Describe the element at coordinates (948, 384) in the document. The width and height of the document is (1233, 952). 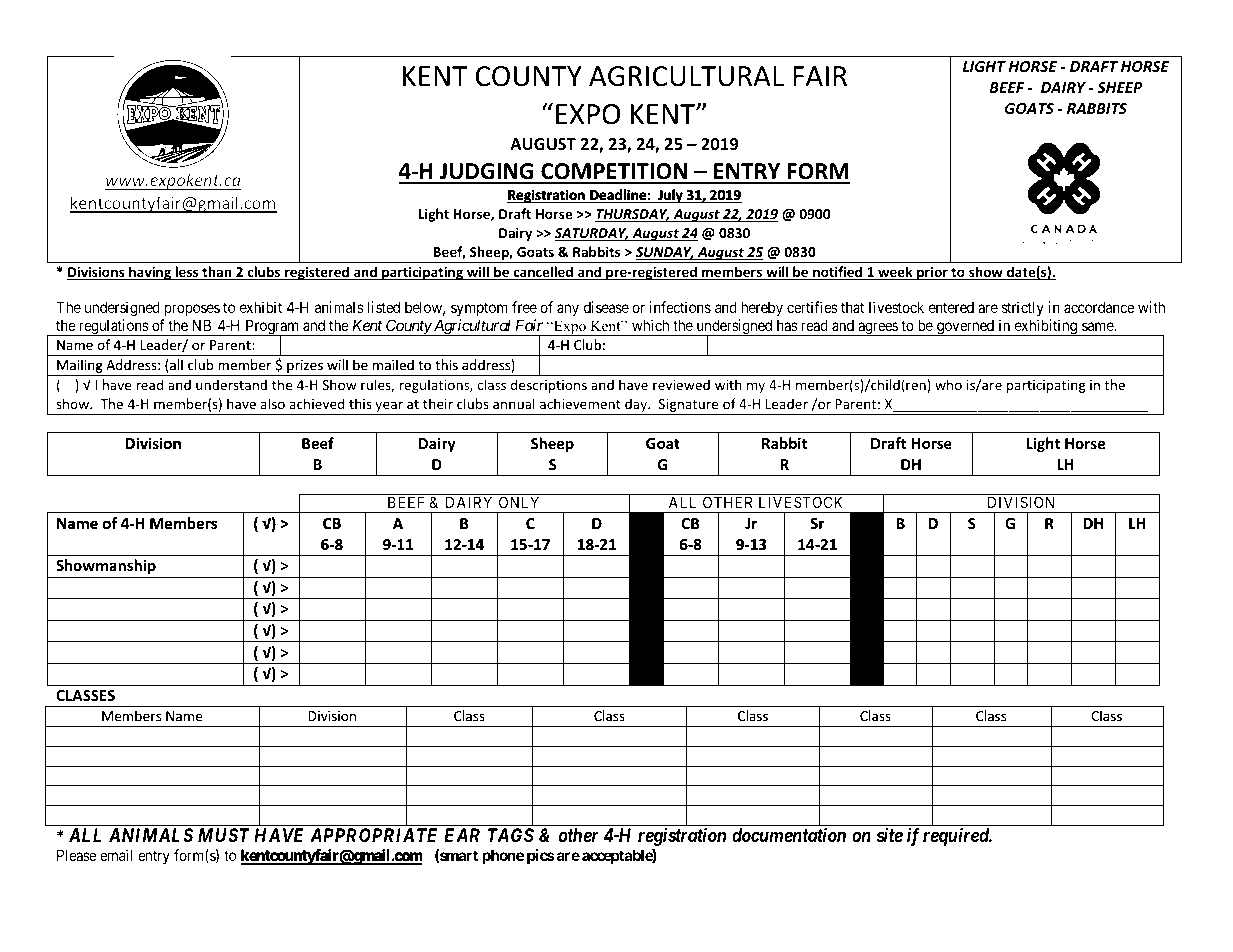
I see `who` at that location.
